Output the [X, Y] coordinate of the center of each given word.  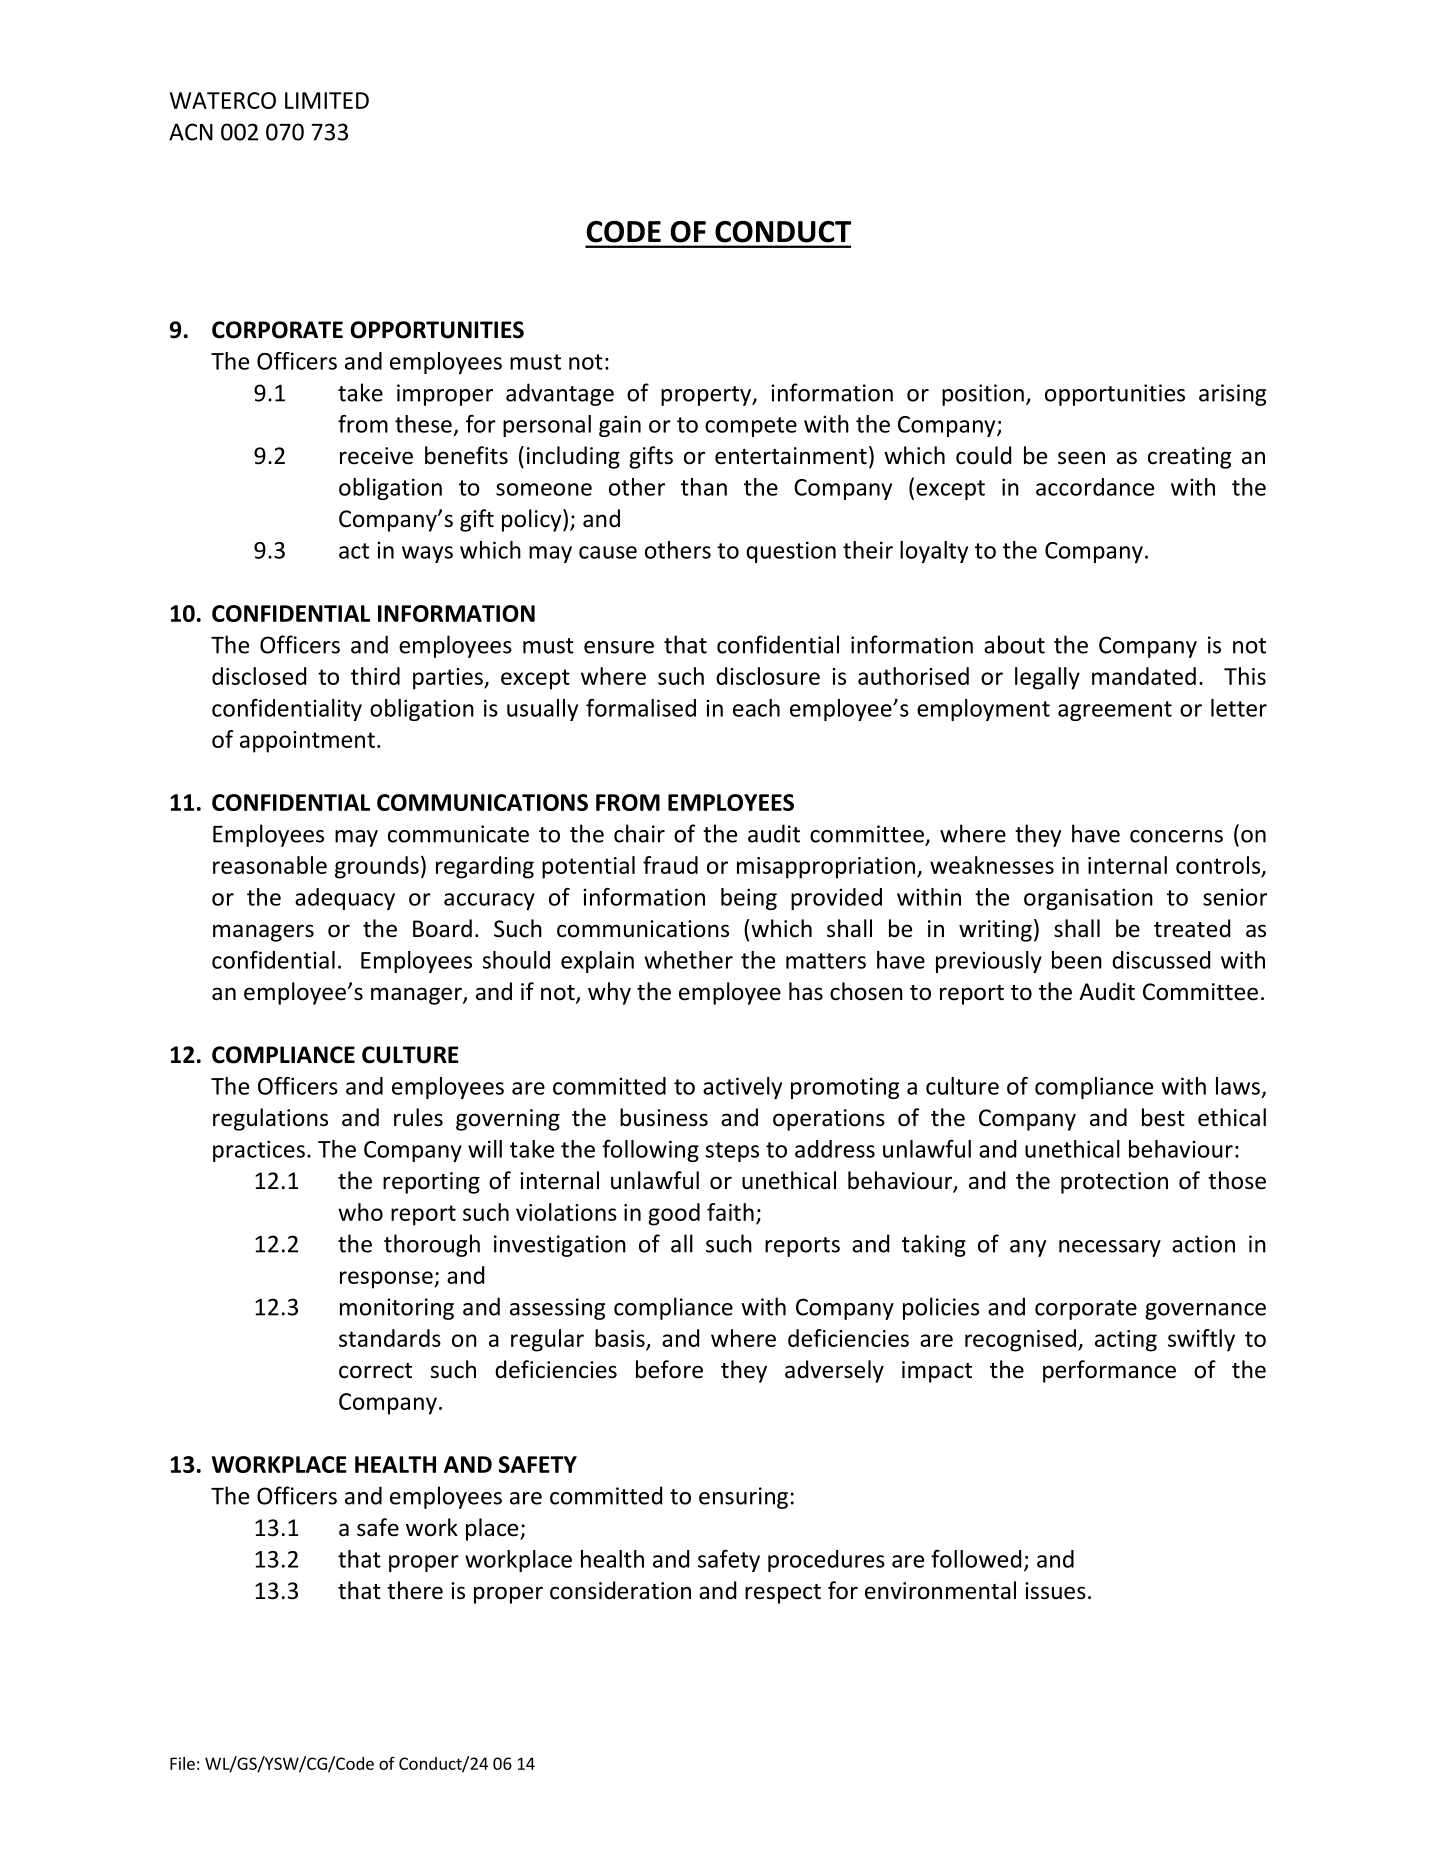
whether [689, 960]
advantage [560, 394]
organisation [1088, 899]
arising [1232, 395]
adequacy [345, 899]
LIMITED [327, 100]
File [182, 1763]
